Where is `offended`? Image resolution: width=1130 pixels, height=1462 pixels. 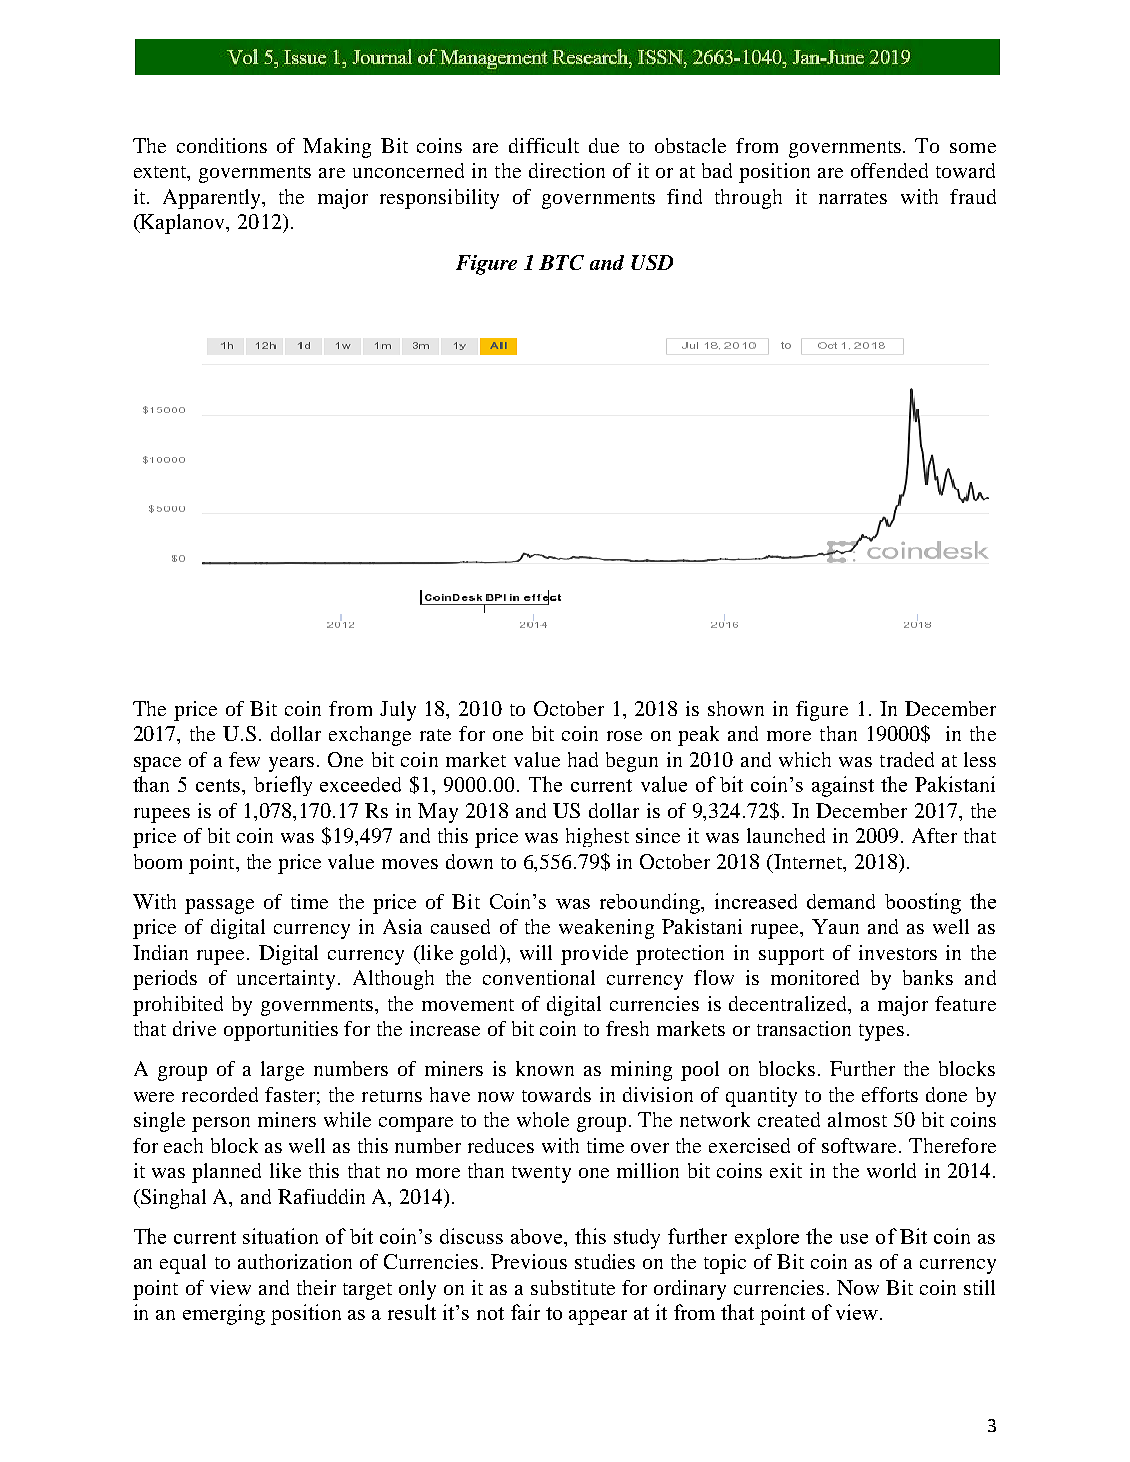 offended is located at coordinates (889, 170).
